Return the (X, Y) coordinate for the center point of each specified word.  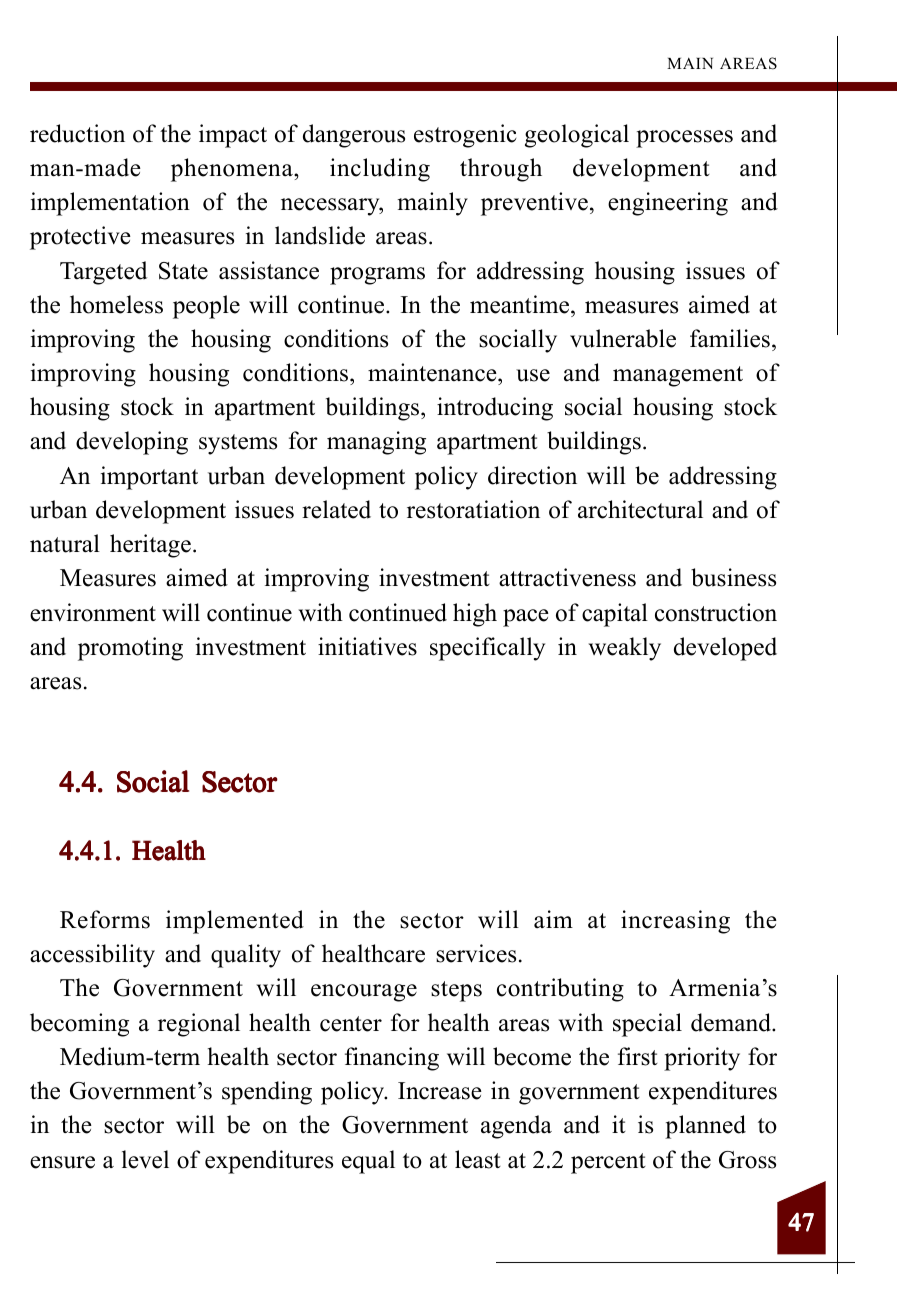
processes (684, 139)
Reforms (105, 919)
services (476, 953)
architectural (640, 509)
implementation (110, 204)
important (149, 478)
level (145, 1159)
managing (376, 443)
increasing (675, 922)
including (380, 170)
